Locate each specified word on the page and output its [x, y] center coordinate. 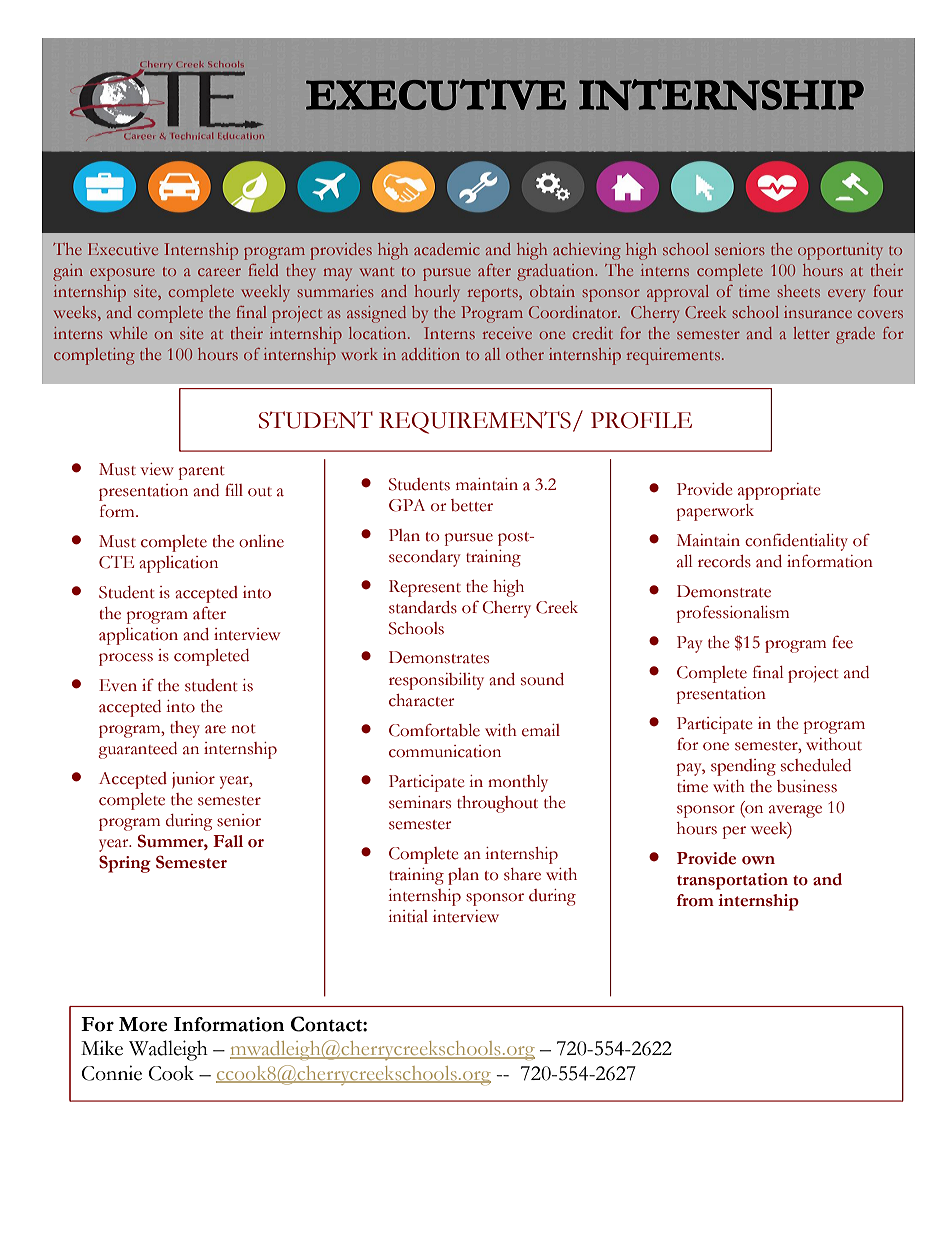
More [143, 1024]
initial [408, 916]
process [126, 659]
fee [842, 642]
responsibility [436, 681]
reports [494, 295]
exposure [122, 274]
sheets [798, 291]
